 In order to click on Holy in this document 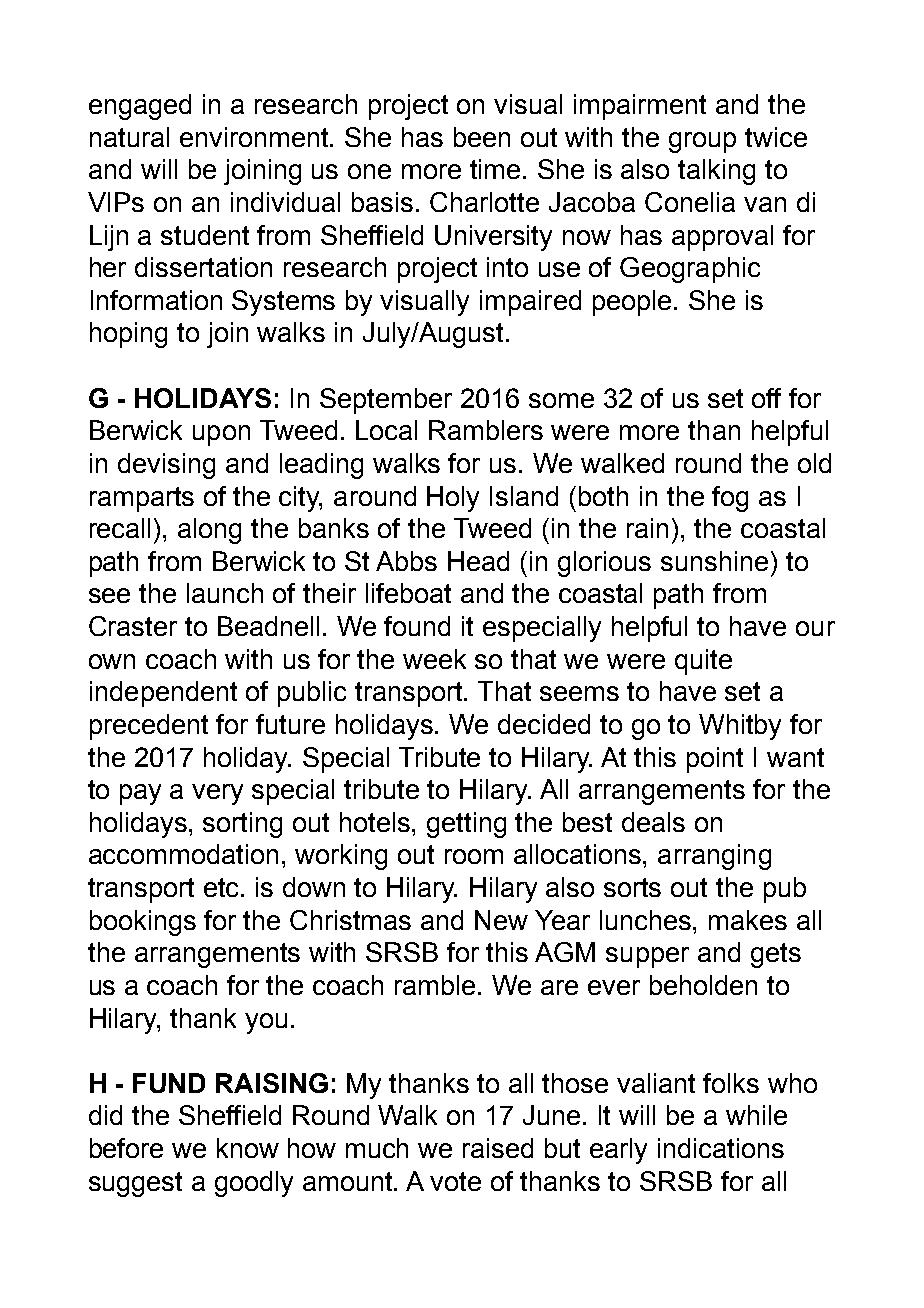, I will do `click(453, 499)`.
